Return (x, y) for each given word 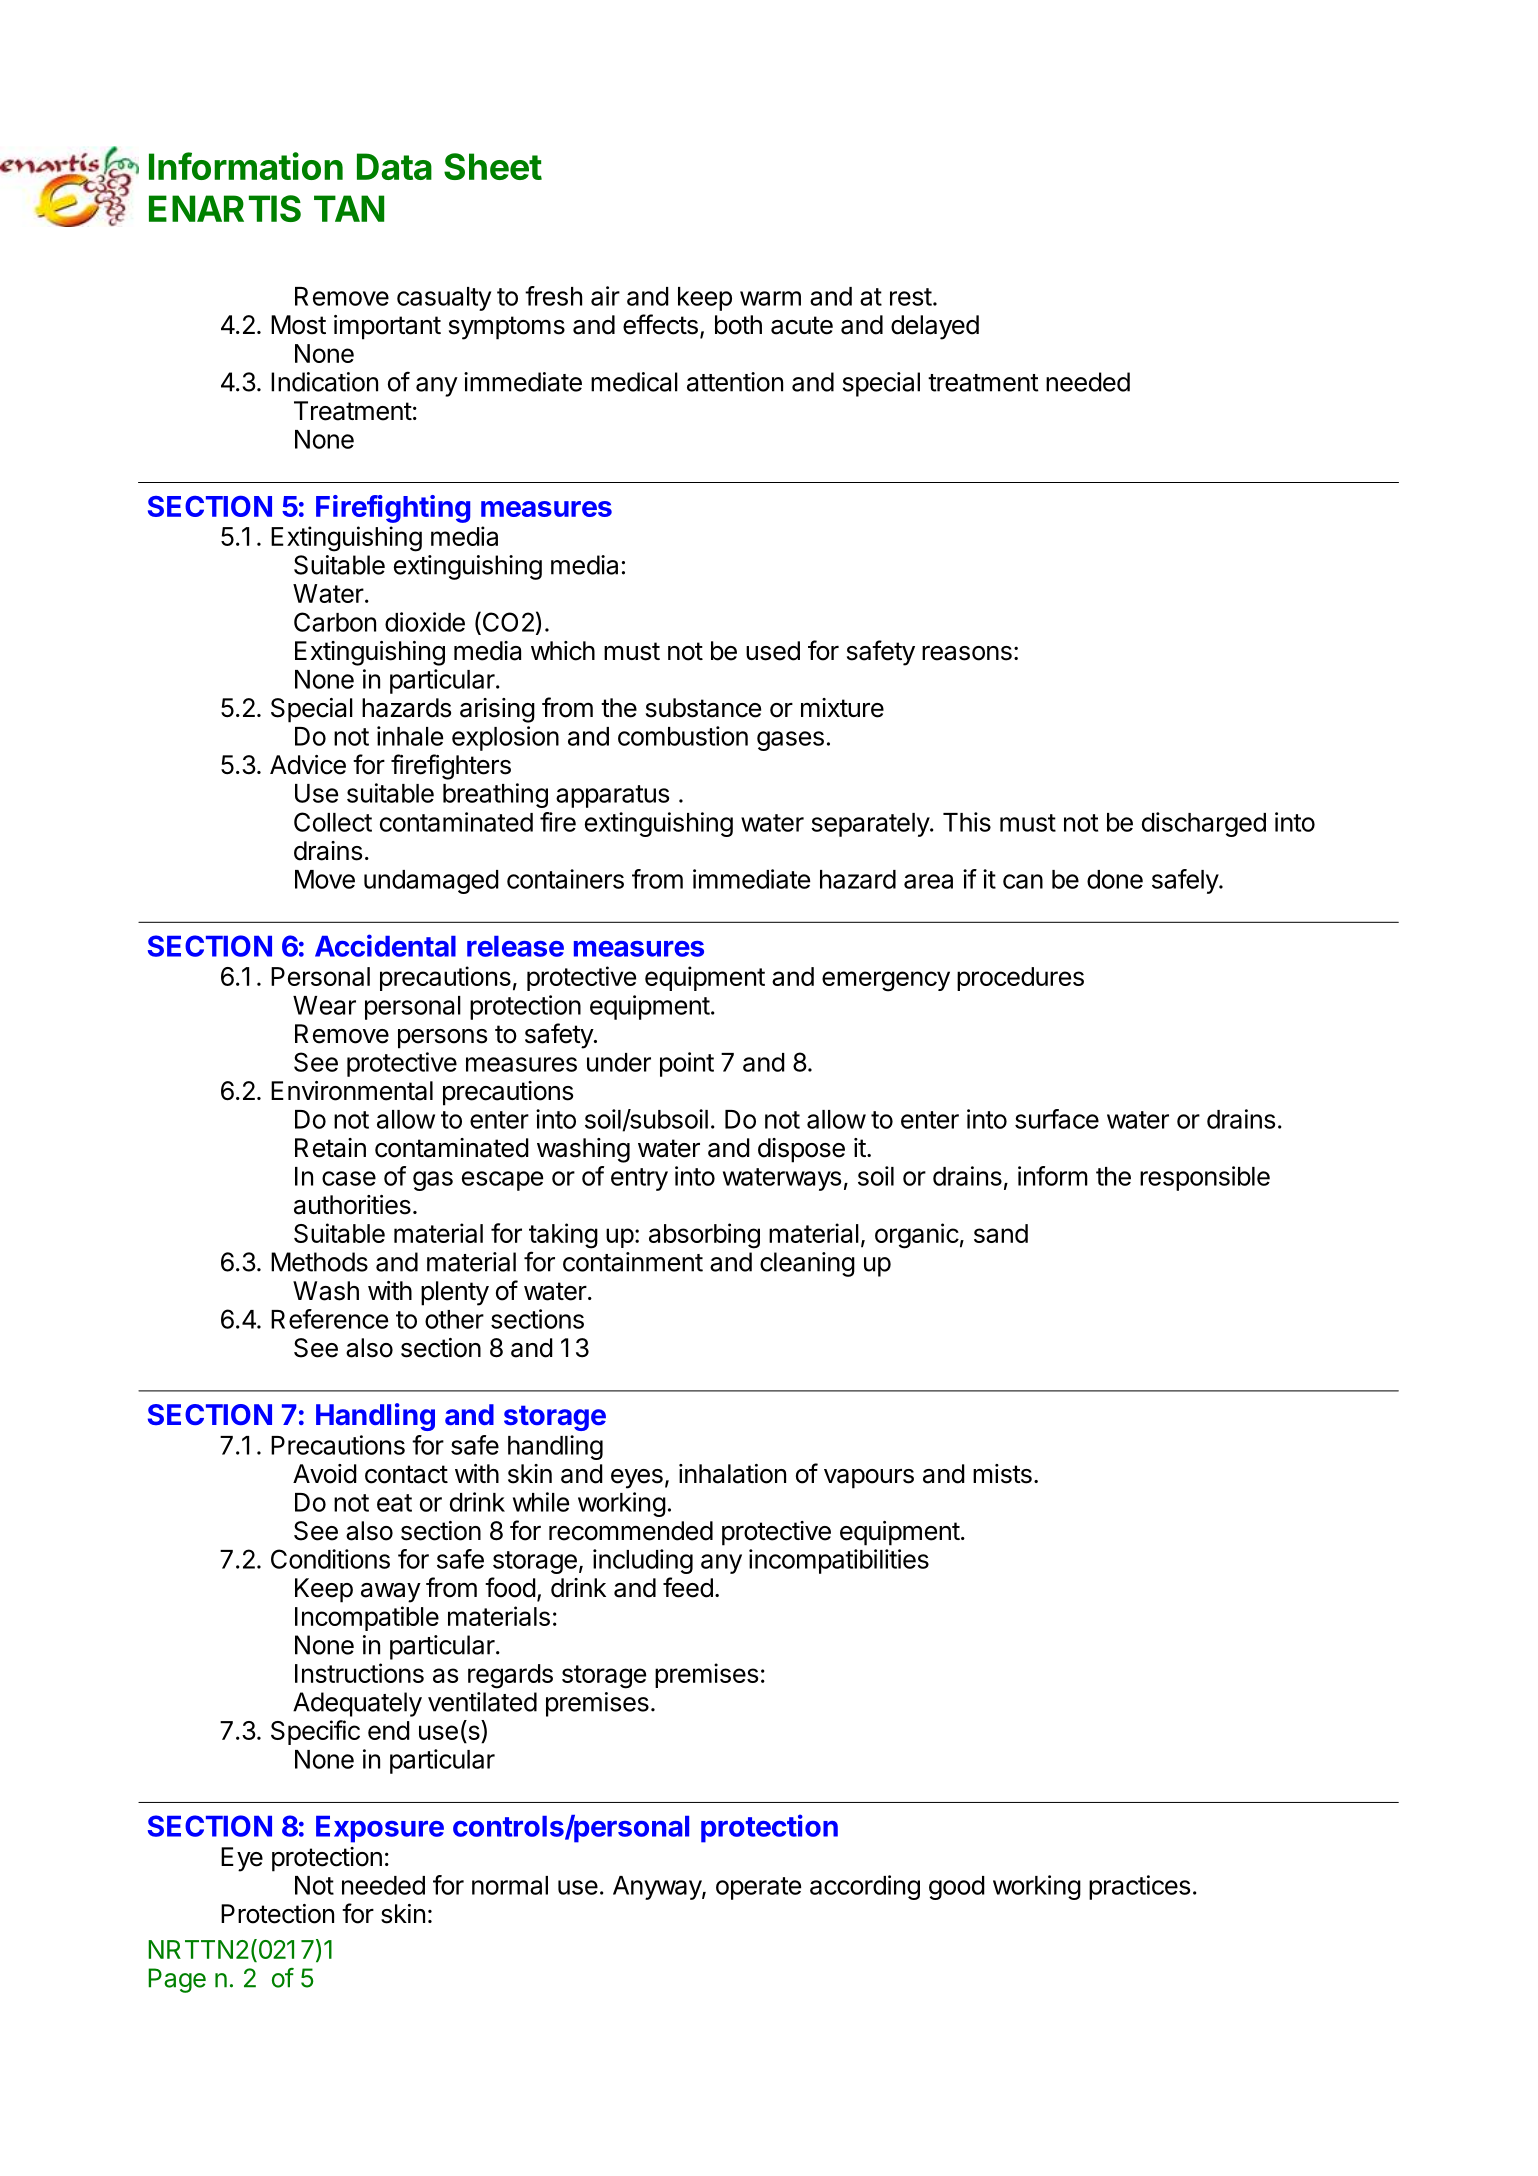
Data (394, 166)
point (687, 1064)
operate (758, 1888)
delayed (935, 327)
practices (1139, 1887)
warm (770, 298)
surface (1057, 1119)
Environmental (352, 1091)
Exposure (380, 1829)
